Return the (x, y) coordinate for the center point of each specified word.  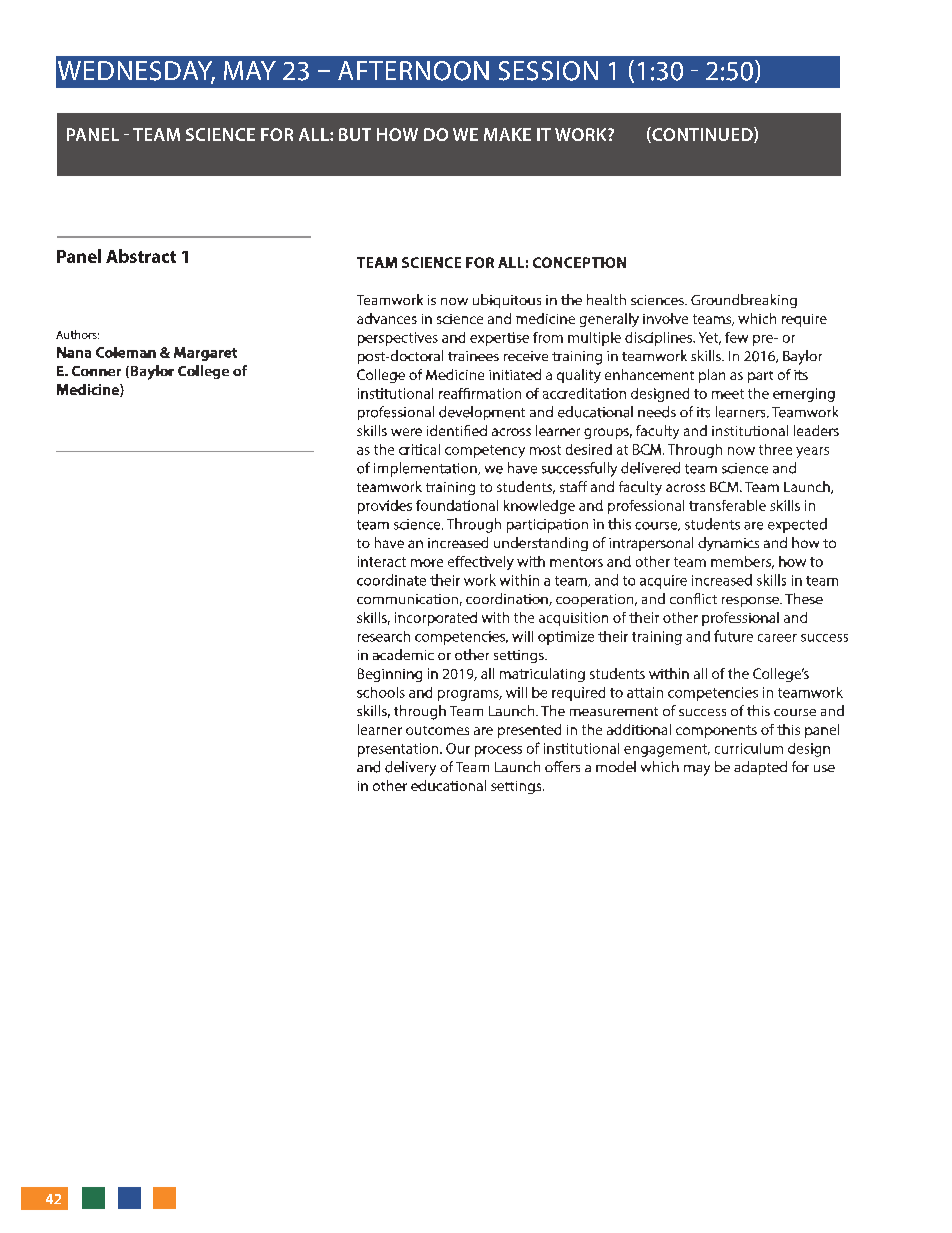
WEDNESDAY (136, 72)
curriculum (749, 748)
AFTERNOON (413, 71)
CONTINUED (702, 135)
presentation (399, 750)
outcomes (437, 730)
